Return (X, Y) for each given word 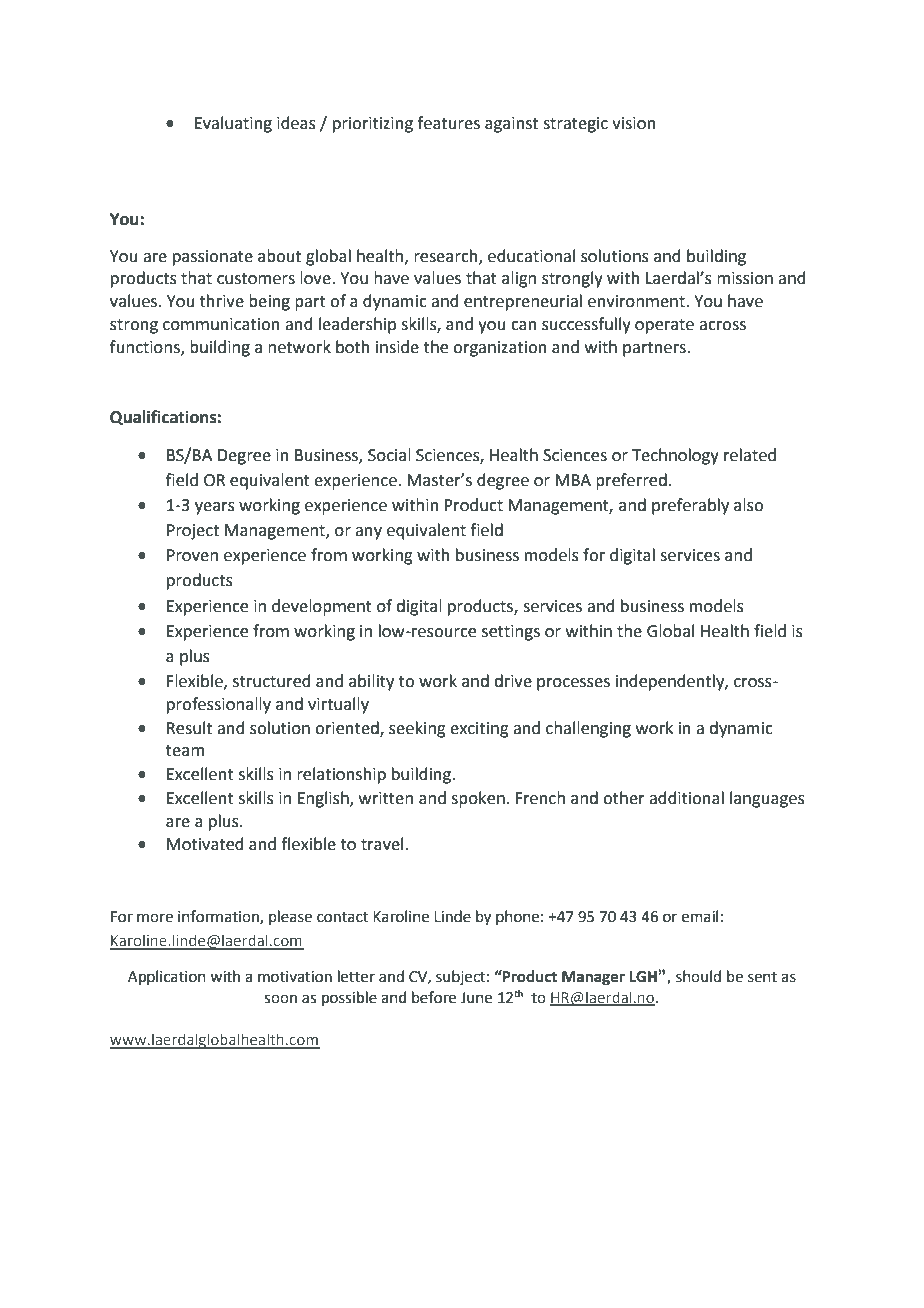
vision (634, 123)
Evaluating (233, 124)
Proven (192, 555)
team (185, 751)
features (448, 123)
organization (500, 349)
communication (221, 324)
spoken (478, 799)
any (368, 533)
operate (664, 326)
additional (686, 798)
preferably (690, 506)
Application (167, 977)
